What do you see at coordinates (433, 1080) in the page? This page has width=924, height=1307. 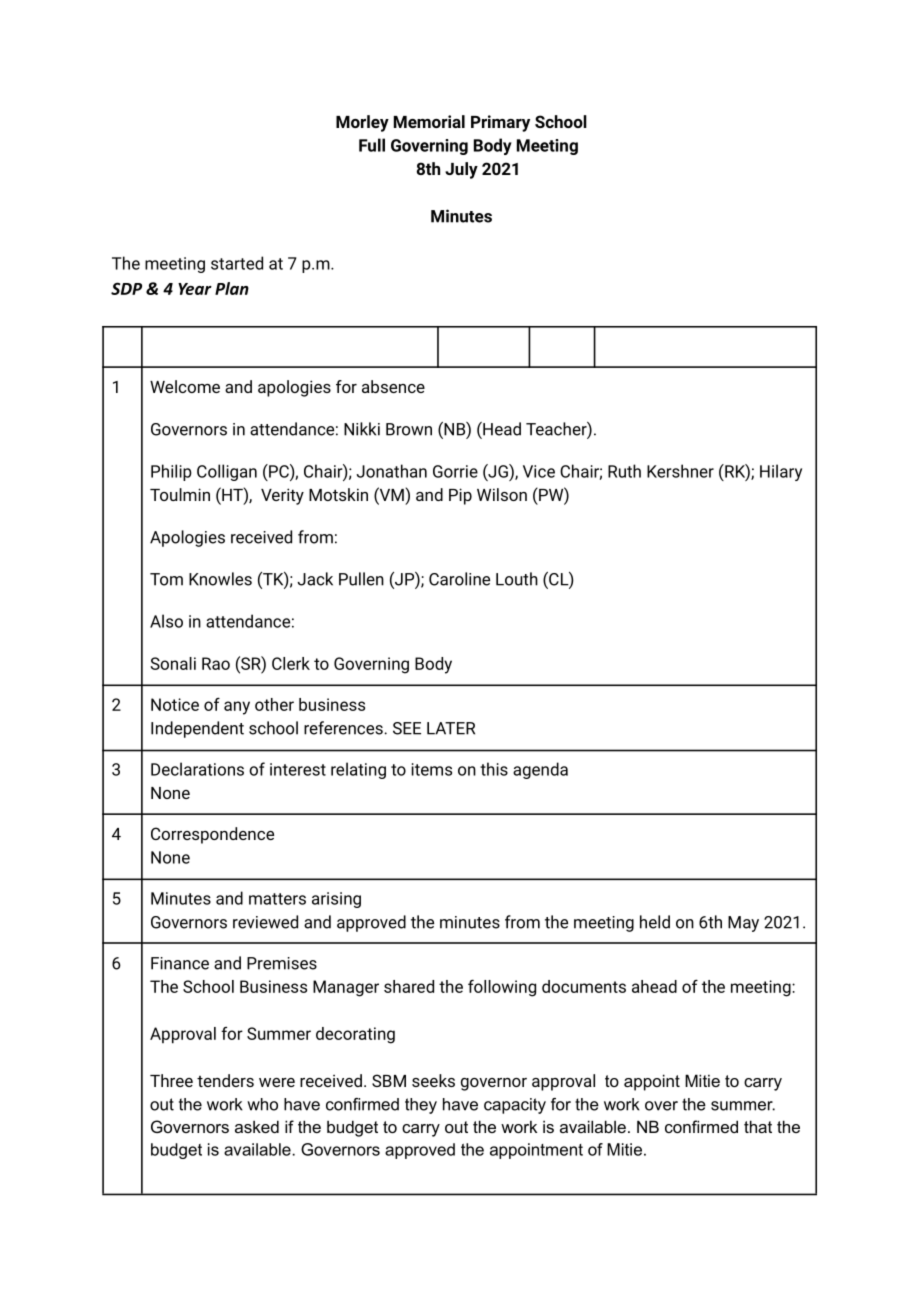 I see `seeks` at bounding box center [433, 1080].
